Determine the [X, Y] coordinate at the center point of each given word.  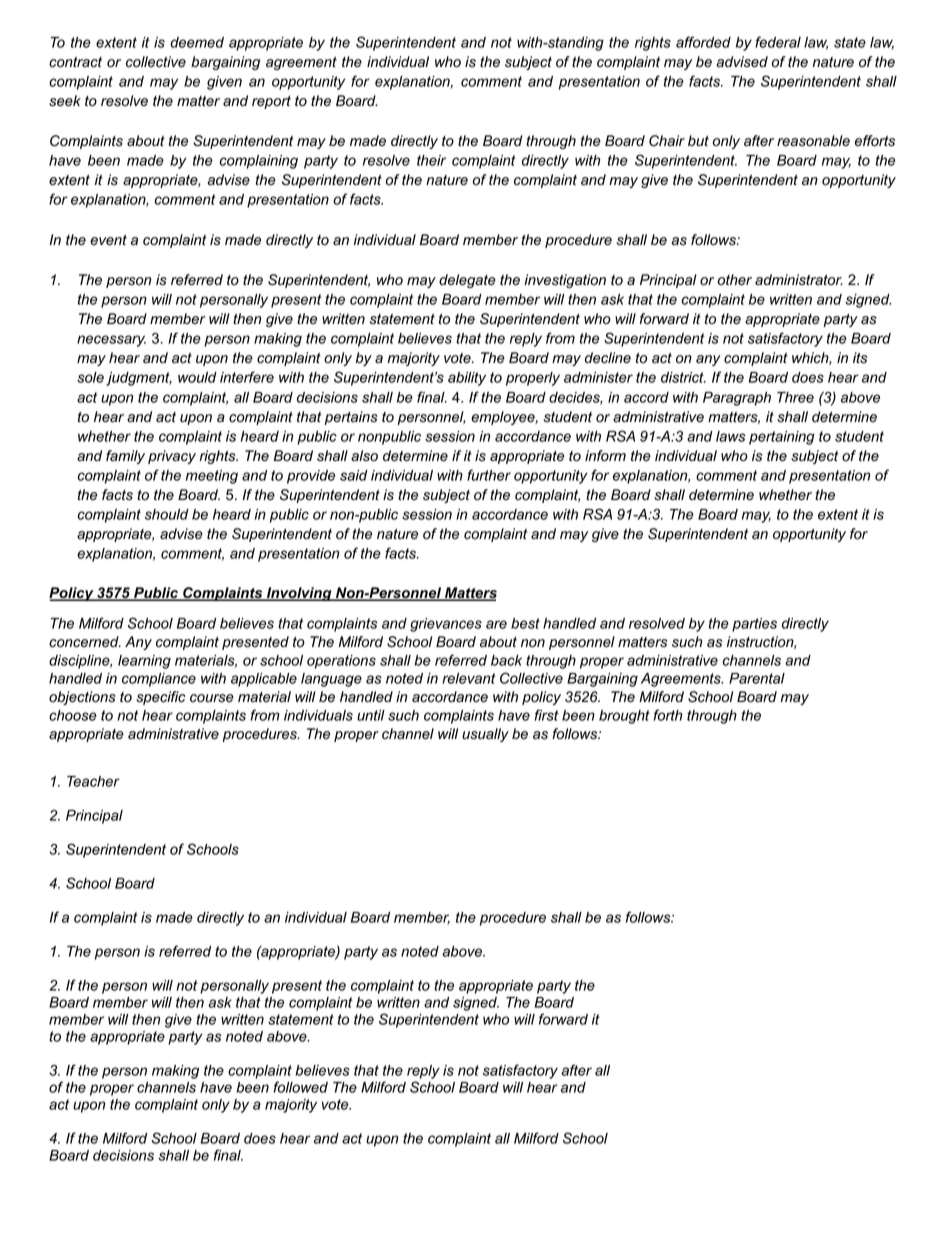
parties [754, 625]
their [431, 160]
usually [485, 735]
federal [778, 42]
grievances [446, 625]
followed [300, 1087]
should [167, 514]
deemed [197, 42]
